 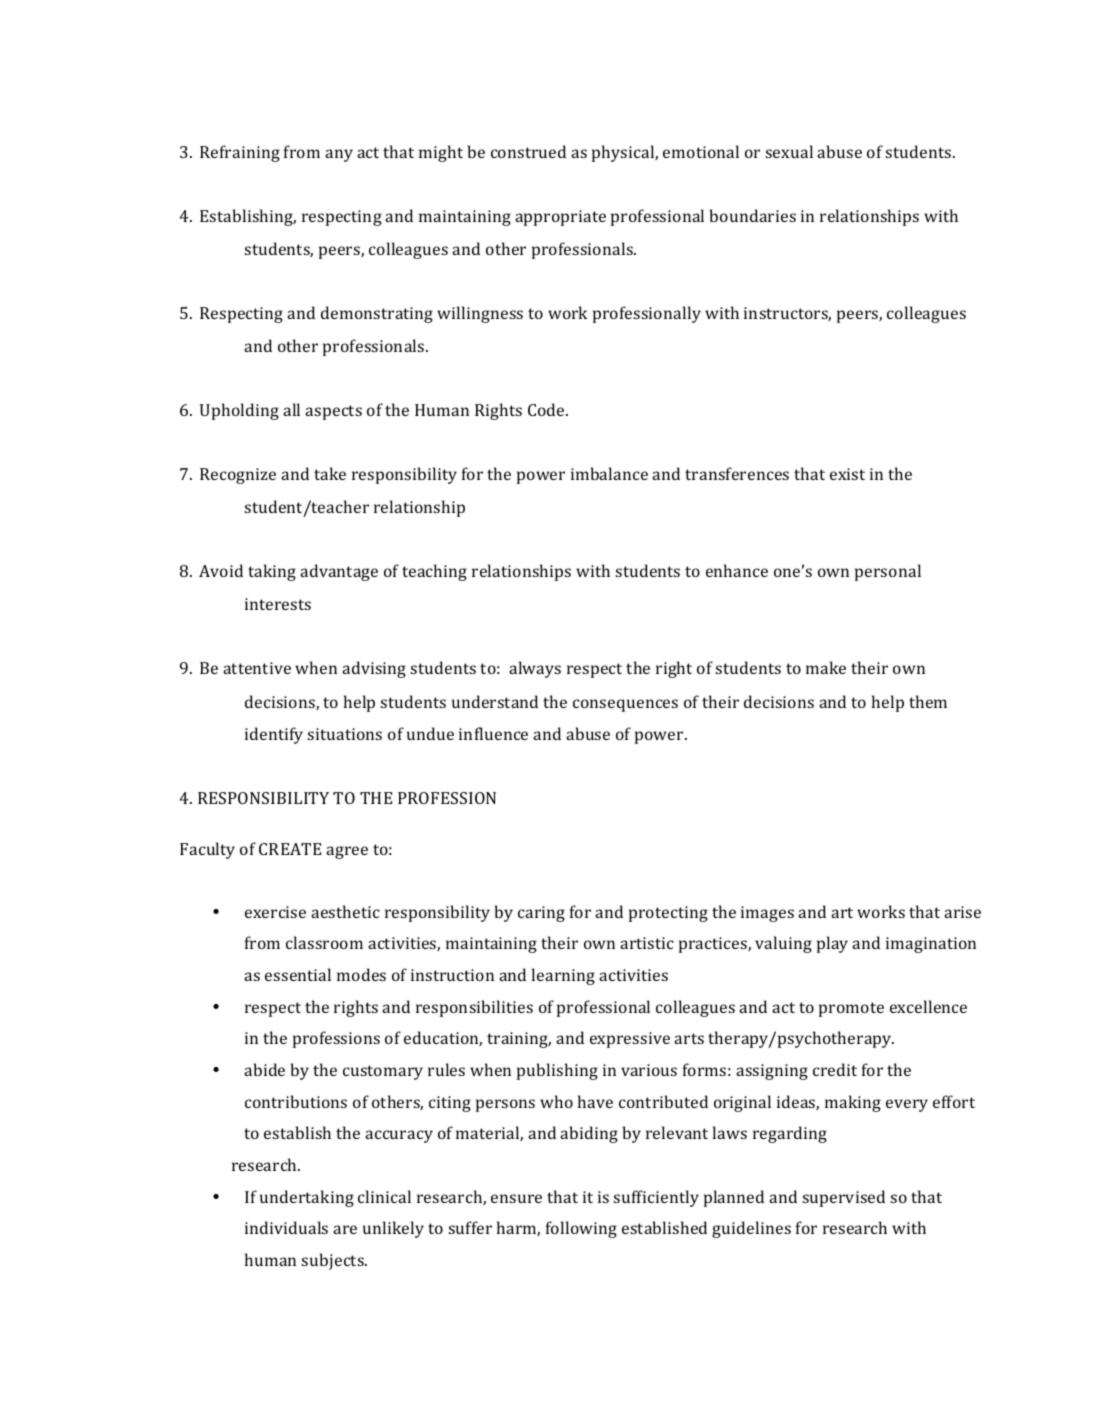 I want to click on CREATE, so click(x=290, y=849).
